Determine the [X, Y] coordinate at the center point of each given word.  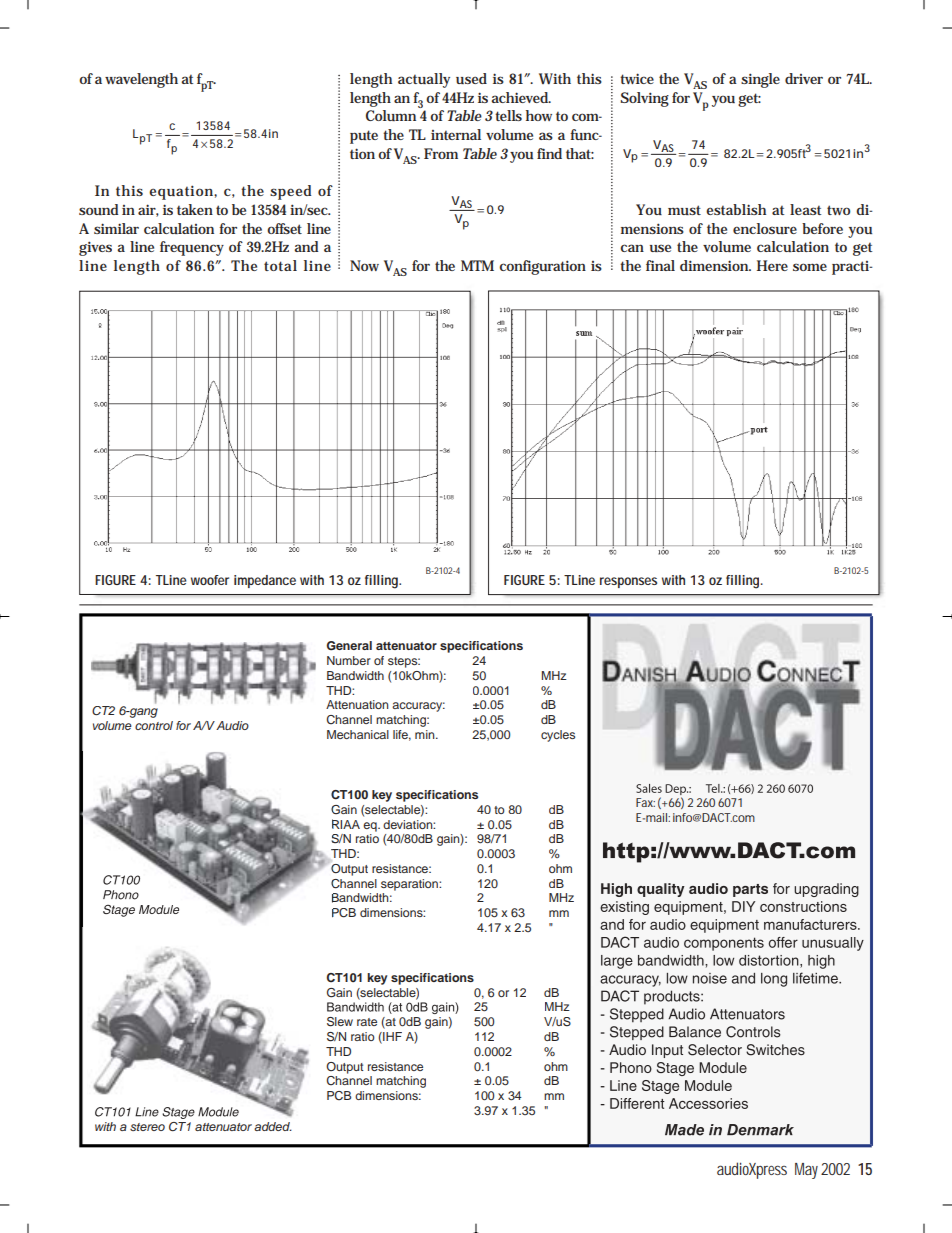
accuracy [418, 707]
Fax [645, 802]
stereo [147, 1127]
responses [628, 582]
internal [456, 134]
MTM [477, 265]
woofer [210, 580]
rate [367, 1022]
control [154, 725]
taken [195, 209]
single [760, 80]
